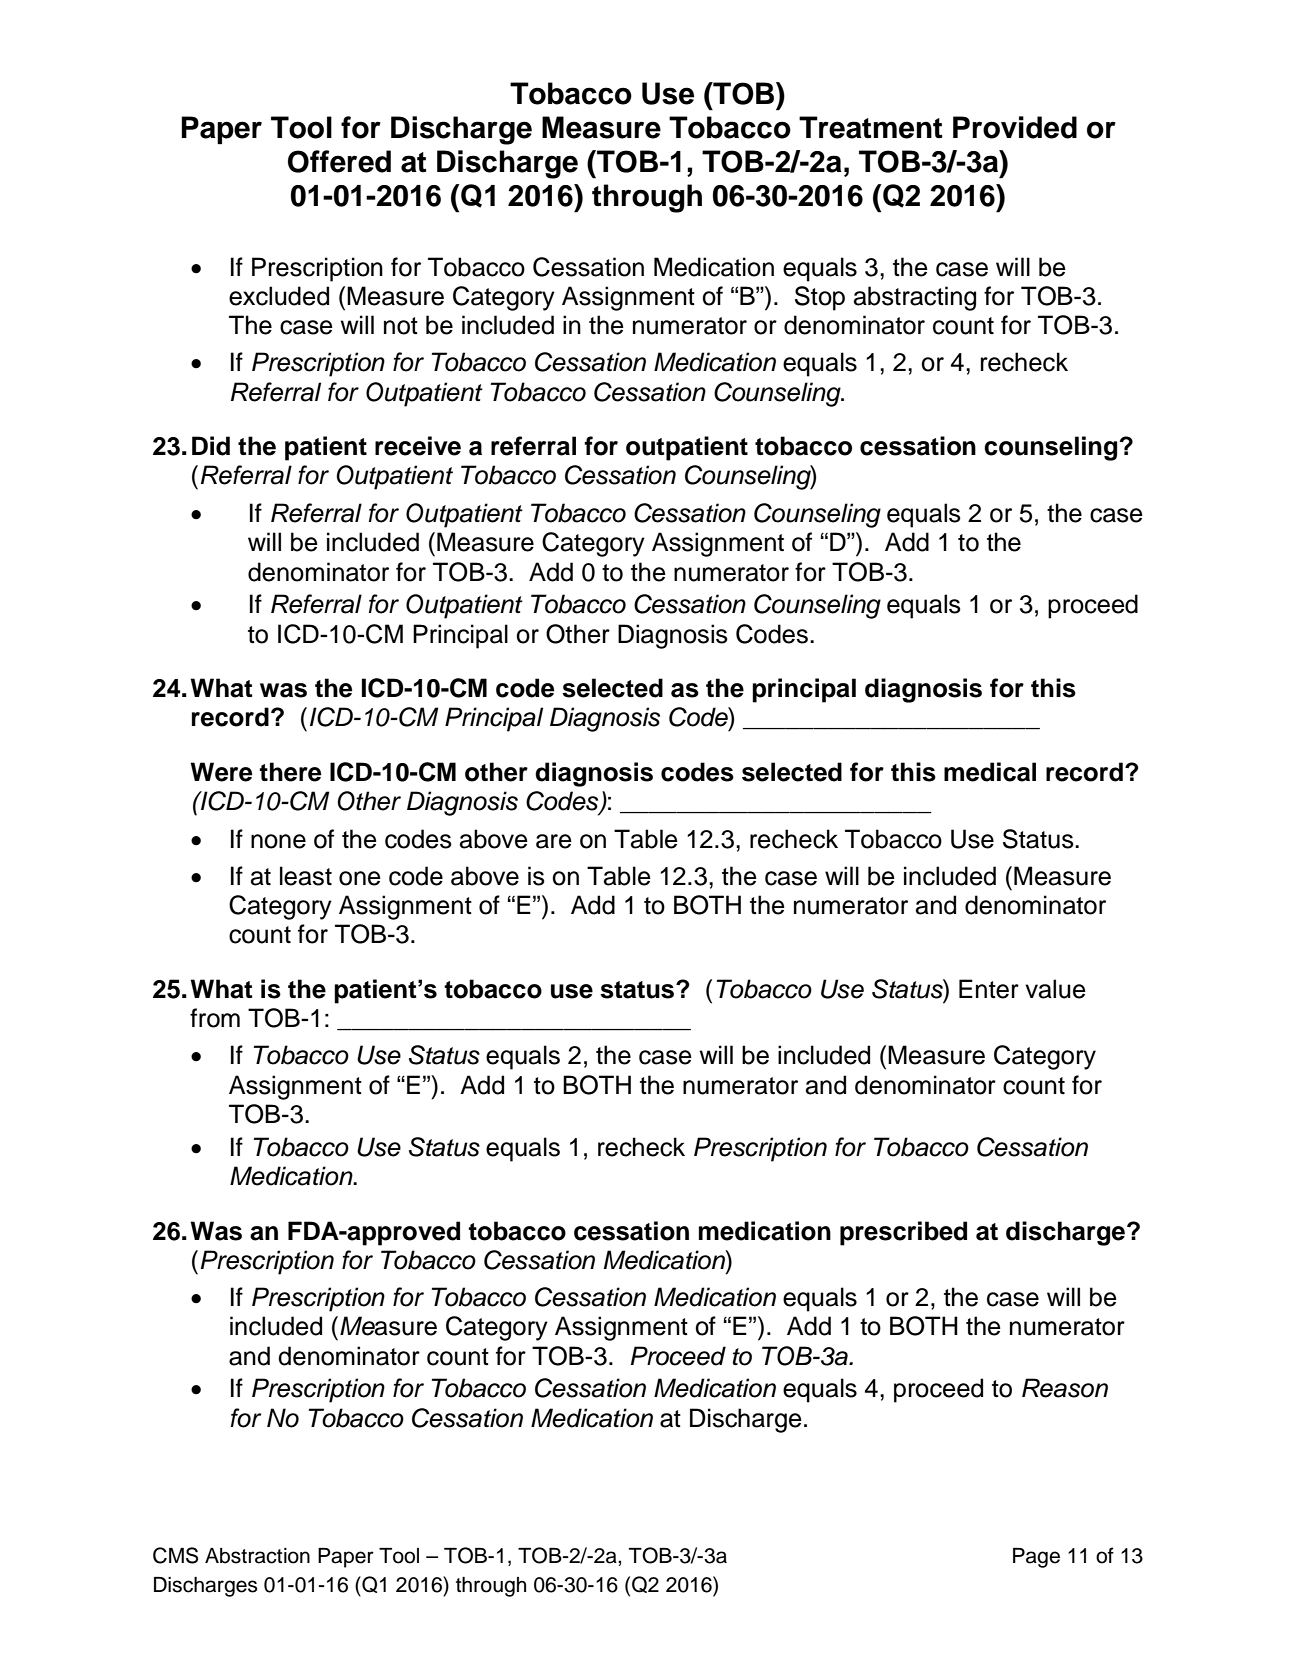  What do you see at coordinates (820, 298) in the image?
I see `Stop` at bounding box center [820, 298].
